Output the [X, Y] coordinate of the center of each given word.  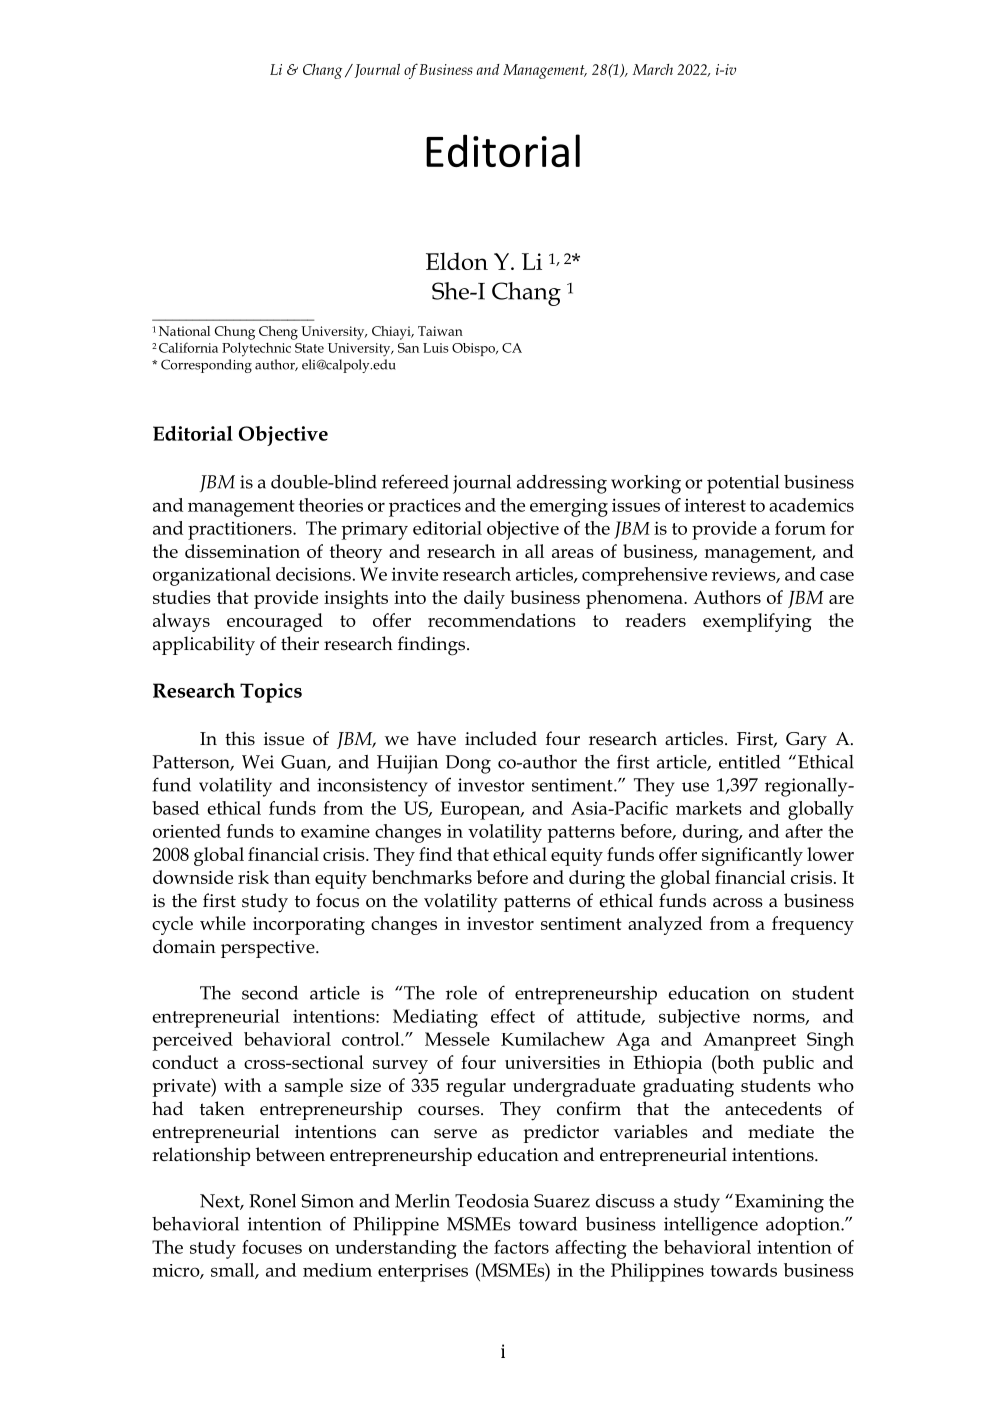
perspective [269, 949]
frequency [813, 925]
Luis [436, 348]
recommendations [502, 620]
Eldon [457, 261]
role [461, 993]
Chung [235, 333]
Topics [271, 693]
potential [743, 484]
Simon [327, 1201]
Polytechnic [256, 349]
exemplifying [757, 622]
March [652, 69]
